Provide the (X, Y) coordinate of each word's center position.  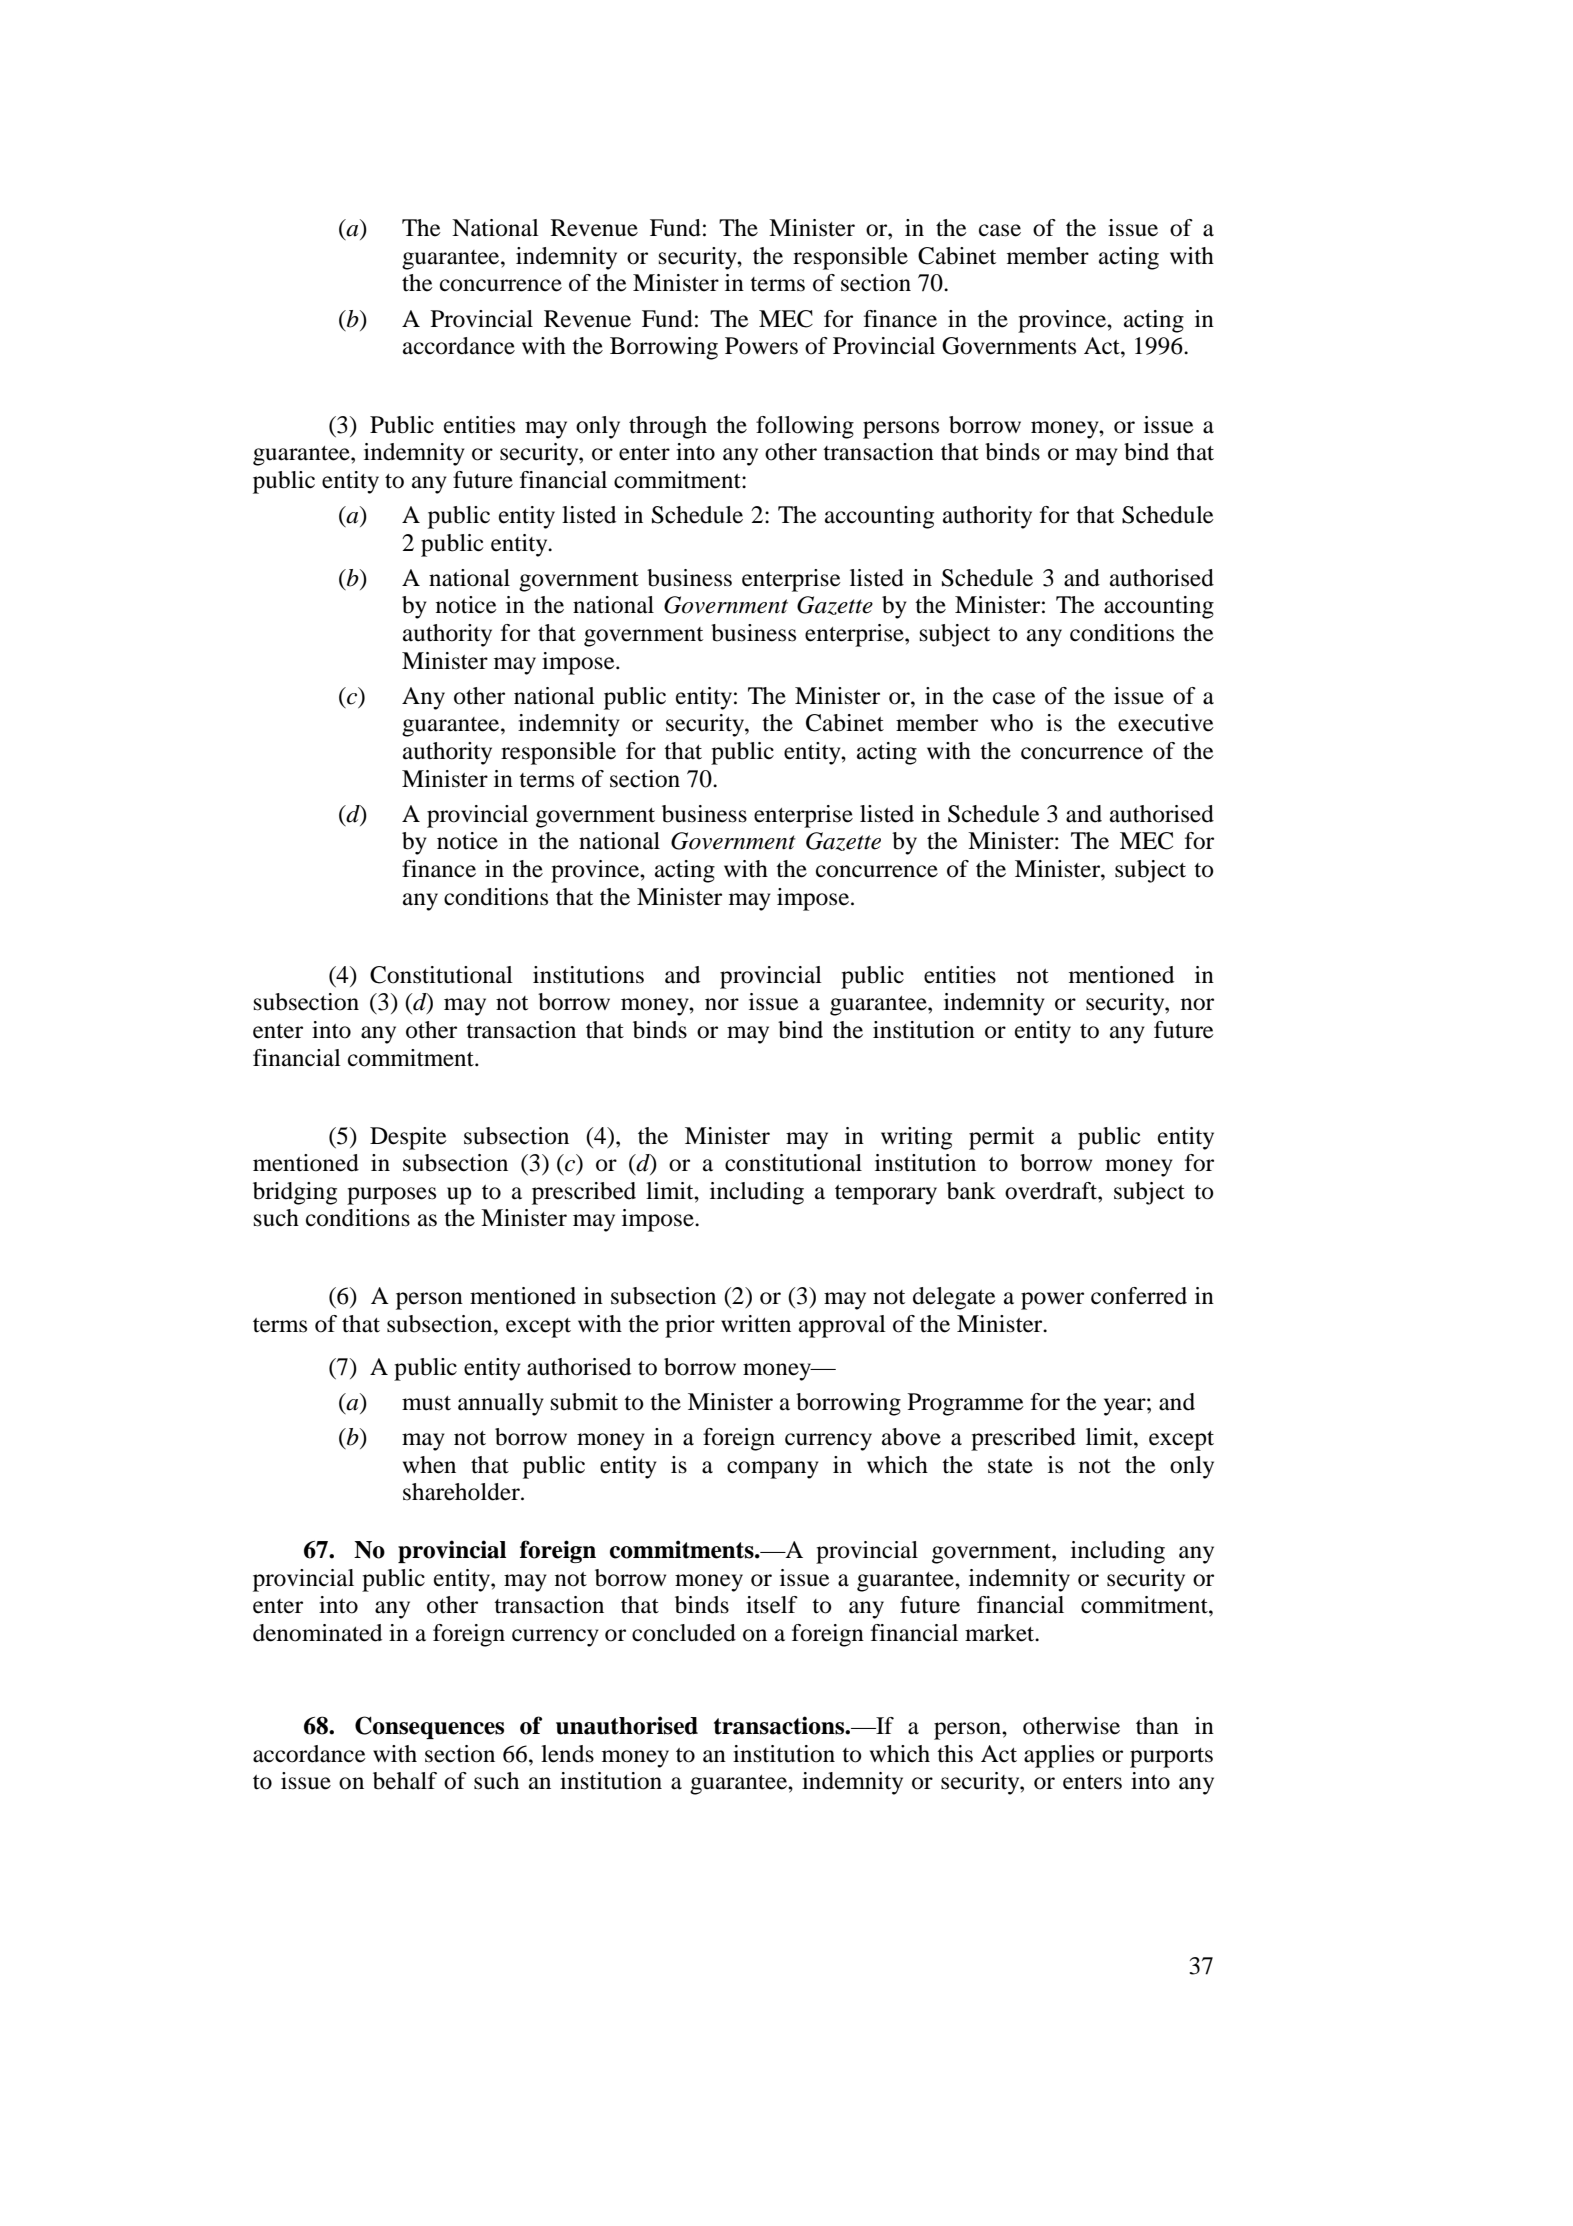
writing (916, 1138)
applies (1059, 1756)
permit (1001, 1138)
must (426, 1403)
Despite (408, 1138)
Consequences (429, 1727)
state (1010, 1466)
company (773, 1470)
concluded (684, 1633)
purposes (391, 1196)
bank (971, 1191)
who (1012, 723)
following (805, 427)
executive (1166, 723)
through (668, 427)
